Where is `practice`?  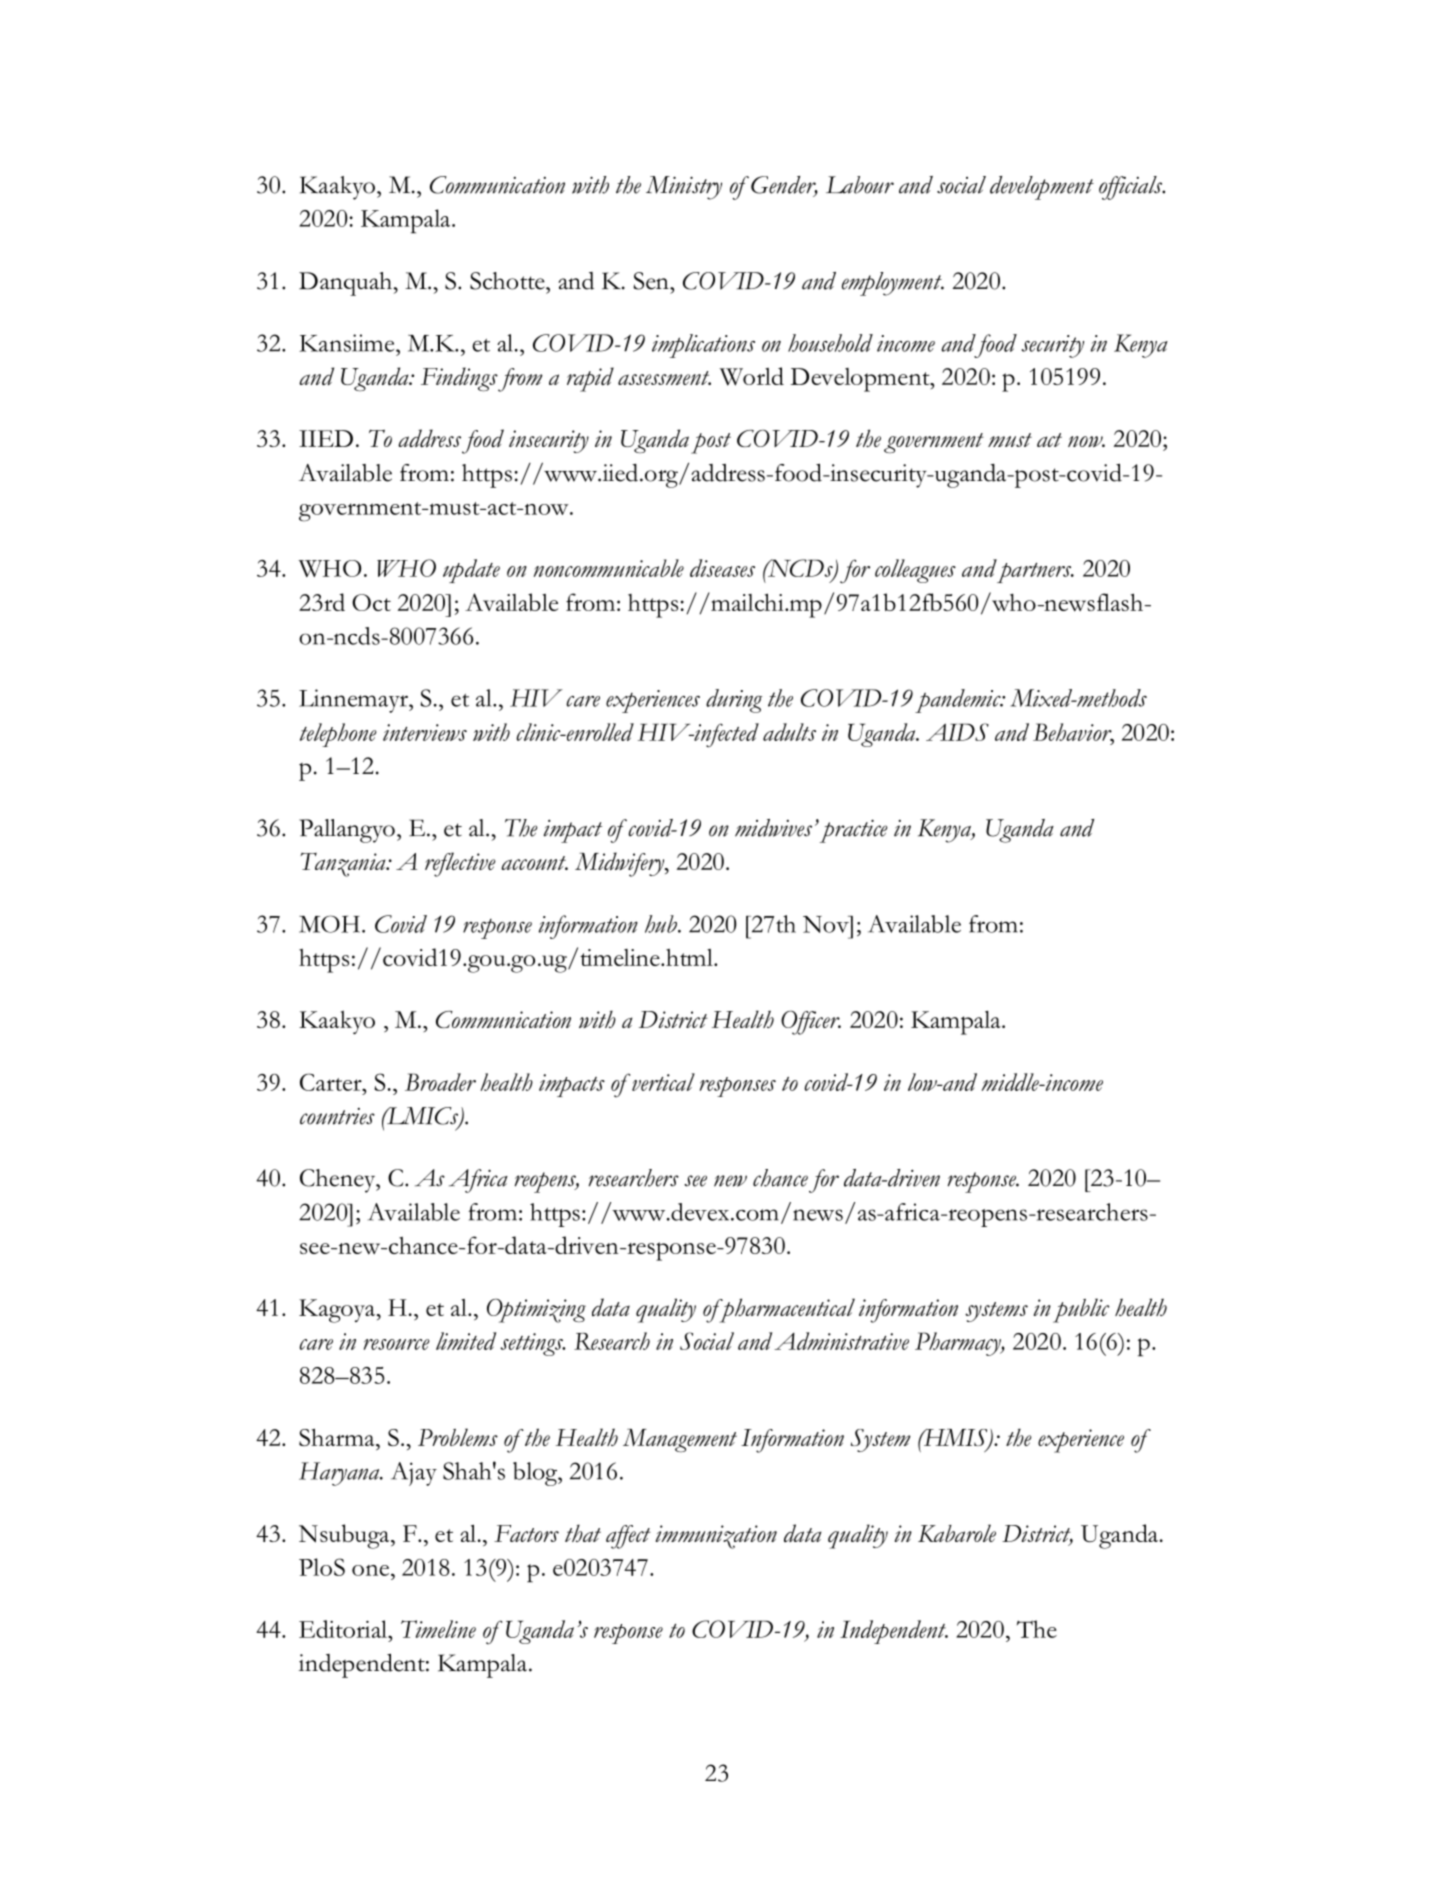 practice is located at coordinates (854, 831).
